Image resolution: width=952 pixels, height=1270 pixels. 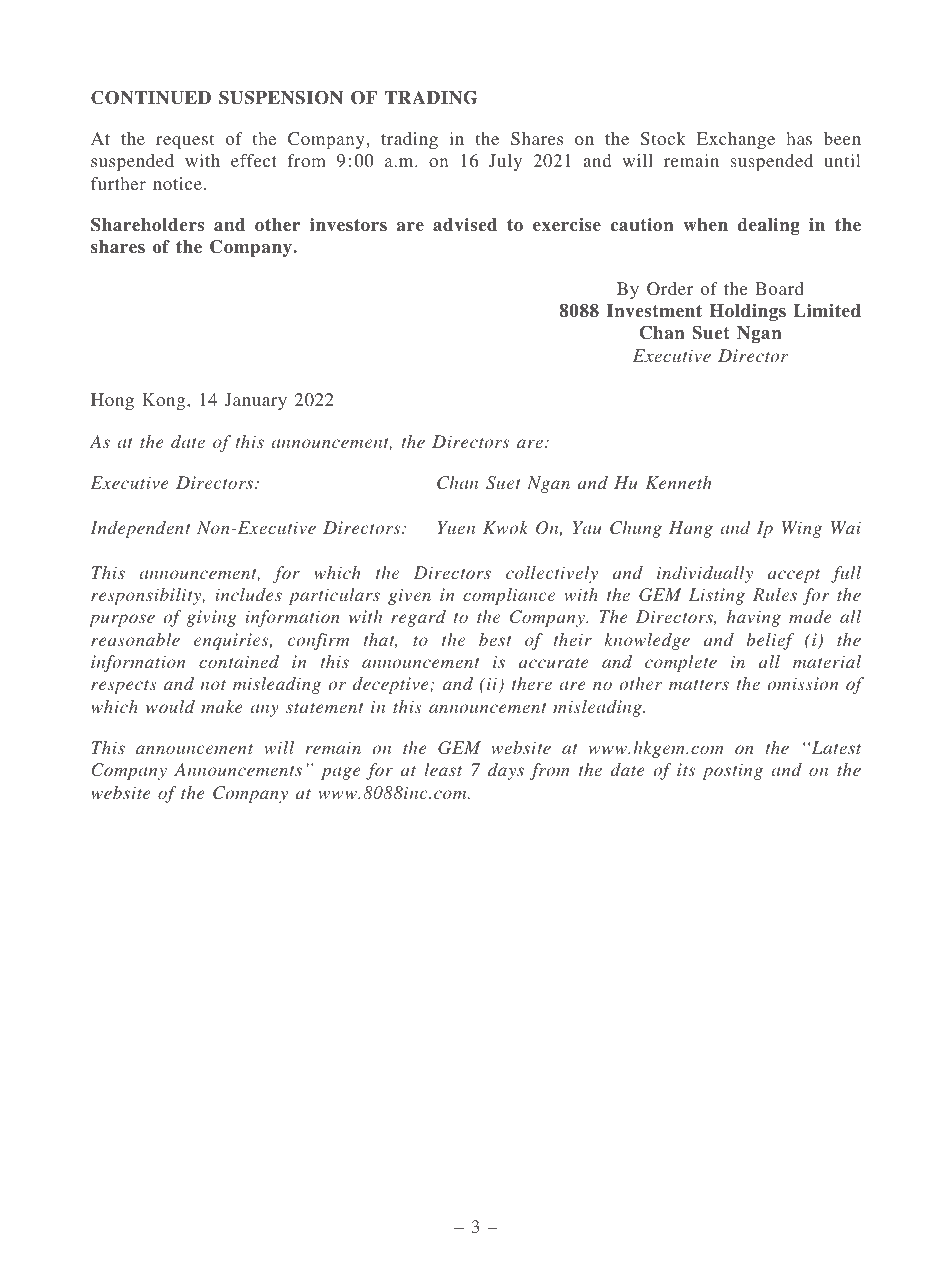 What do you see at coordinates (221, 706) in the image?
I see `make` at bounding box center [221, 706].
